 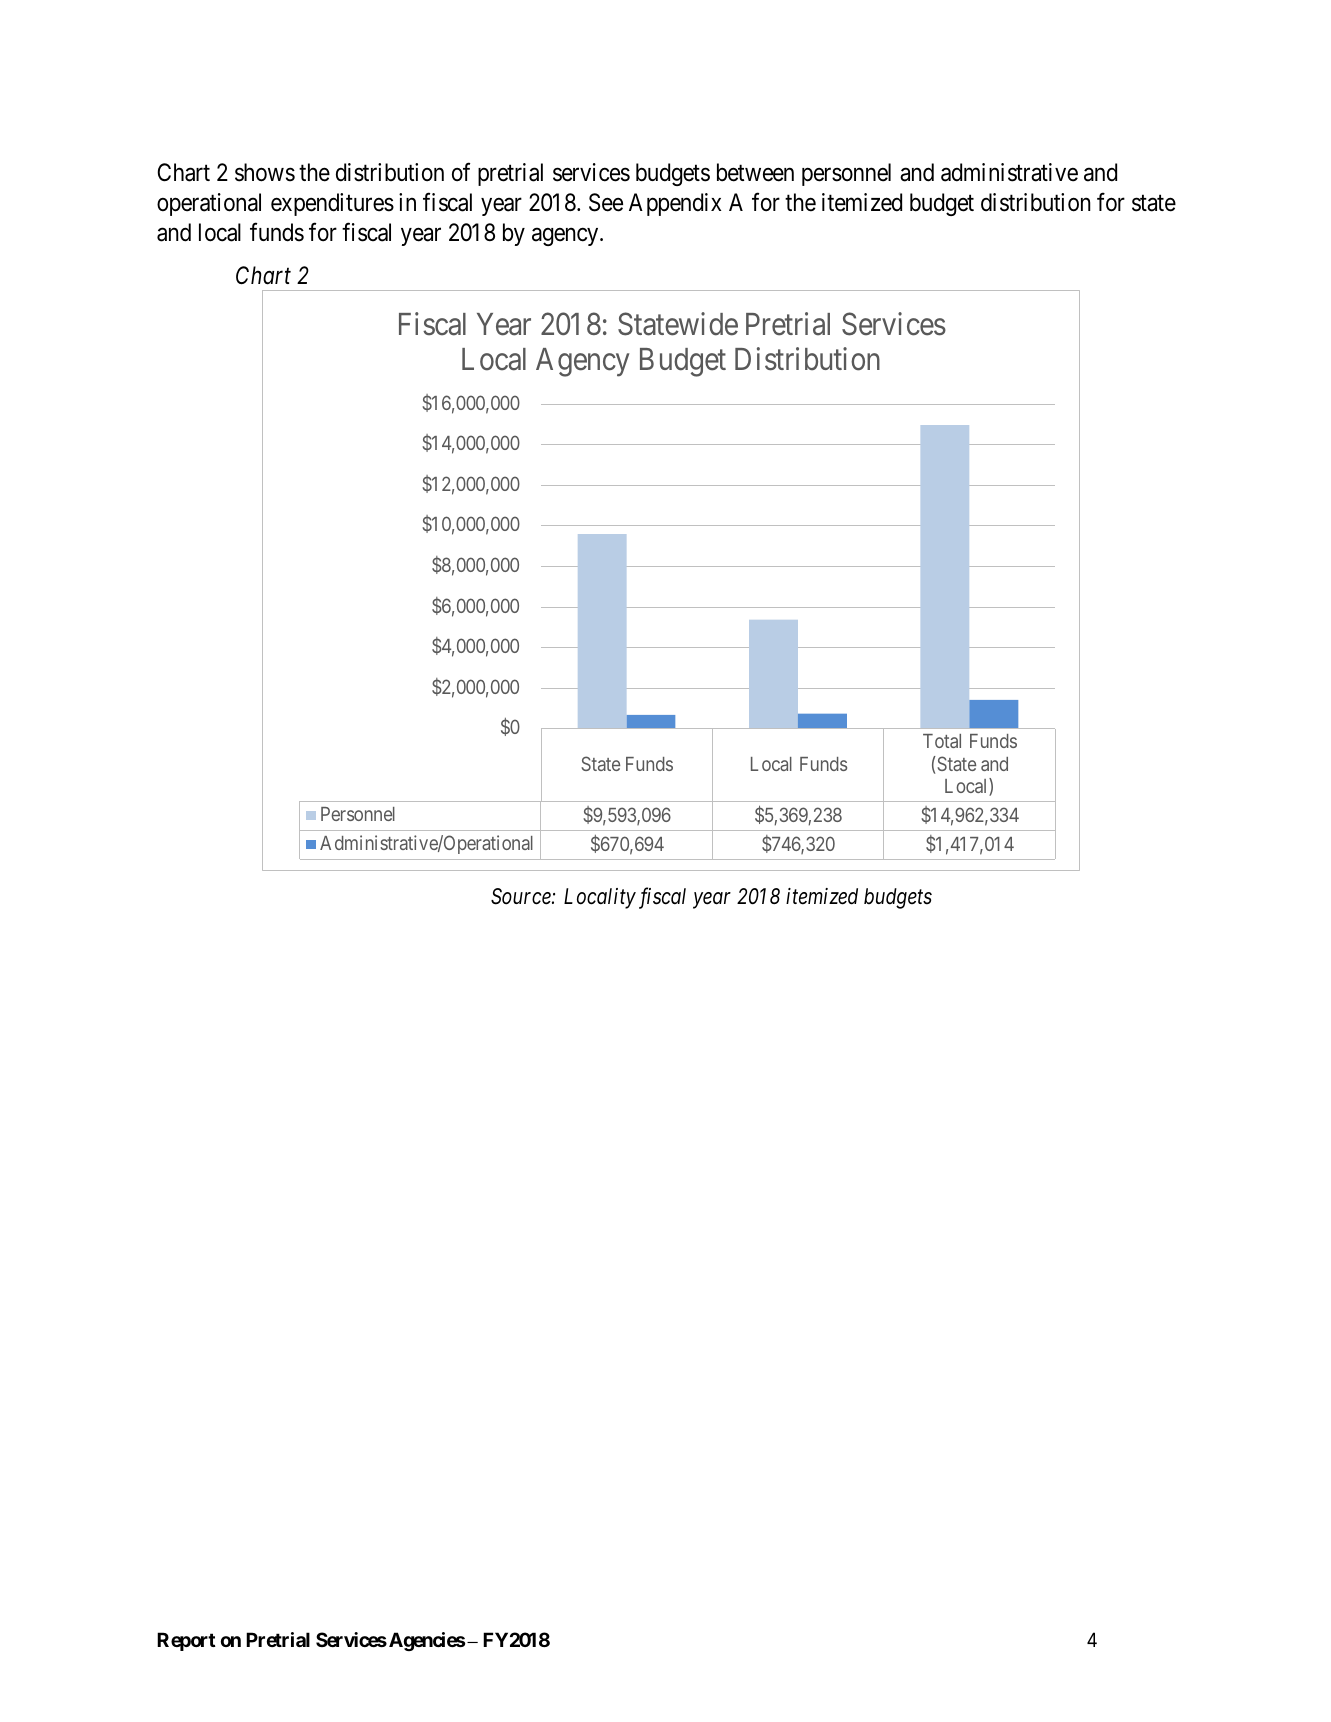 I want to click on See, so click(x=606, y=202).
